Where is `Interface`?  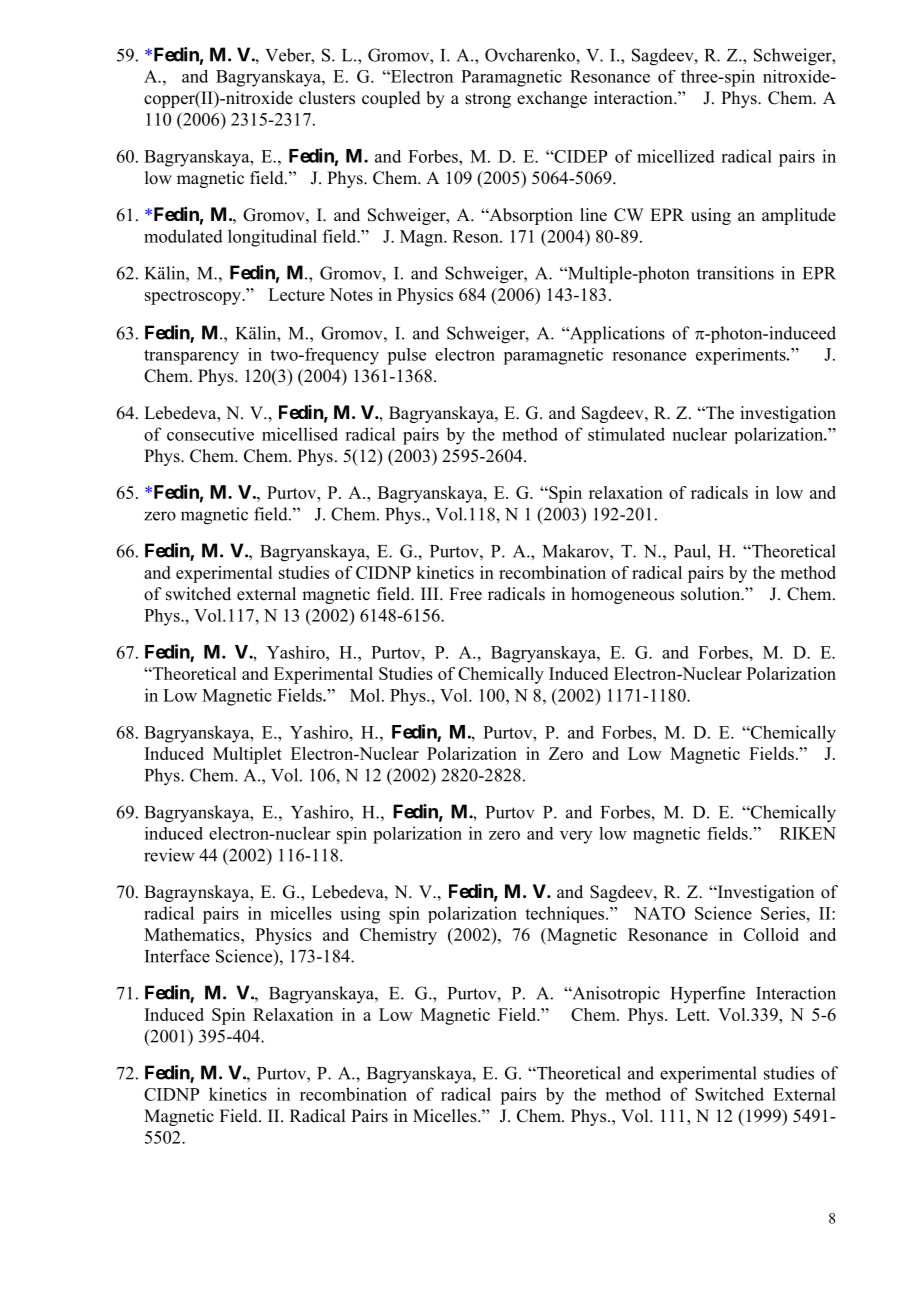 Interface is located at coordinates (177, 956).
